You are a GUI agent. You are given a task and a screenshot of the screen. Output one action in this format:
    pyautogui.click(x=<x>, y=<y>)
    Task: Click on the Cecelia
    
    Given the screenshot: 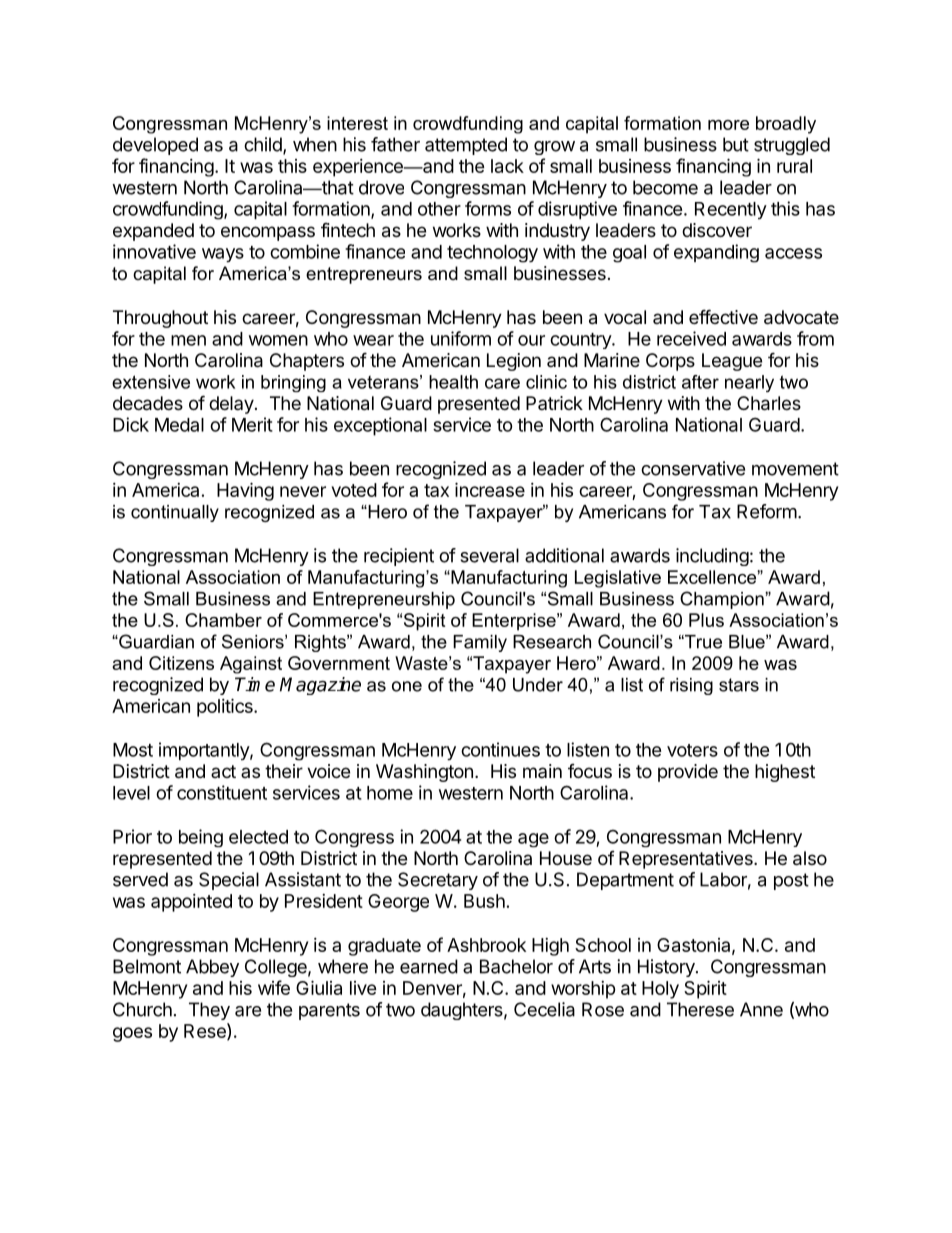 What is the action you would take?
    pyautogui.click(x=544, y=1009)
